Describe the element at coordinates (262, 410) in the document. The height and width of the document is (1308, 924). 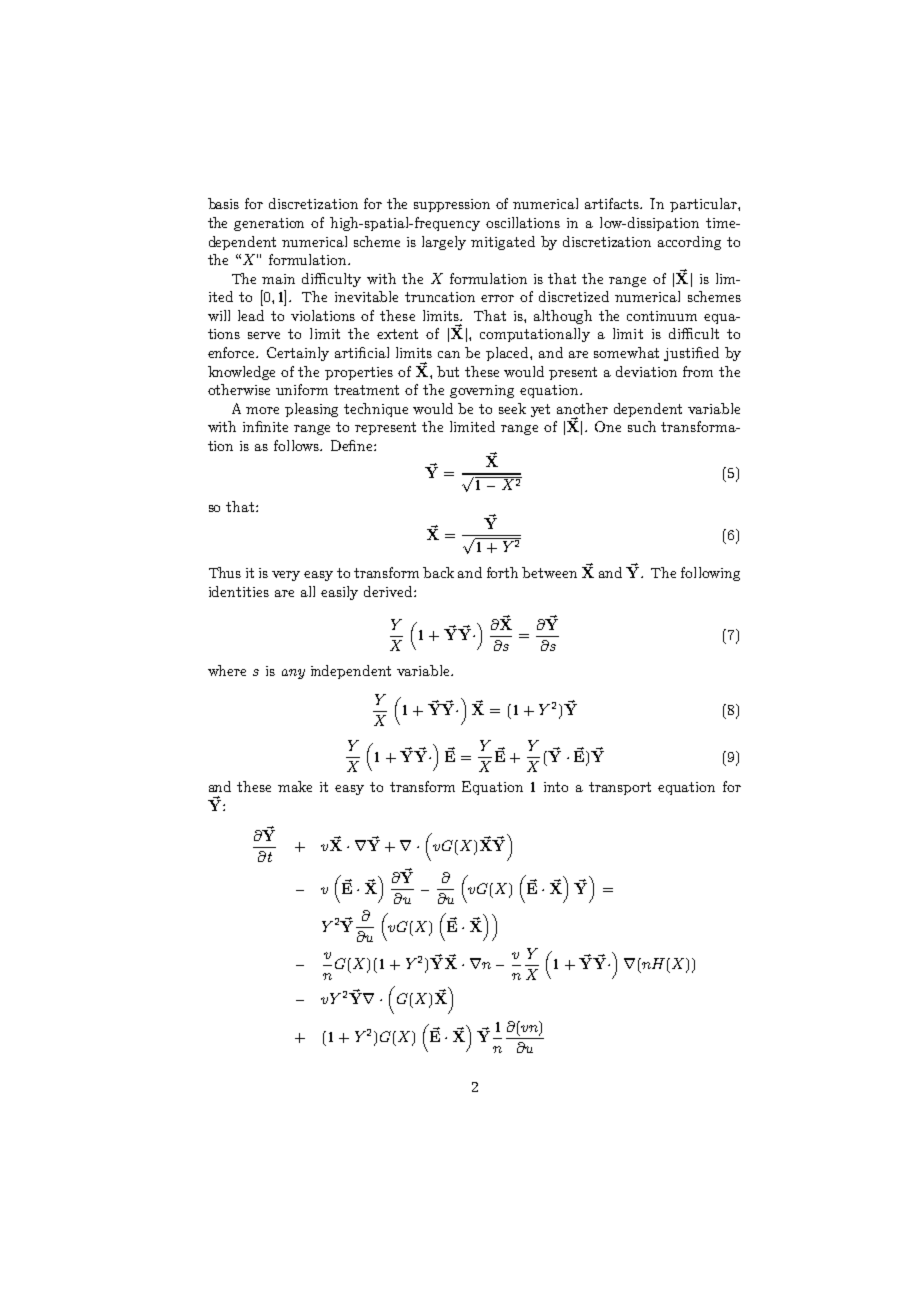
I see `more` at that location.
